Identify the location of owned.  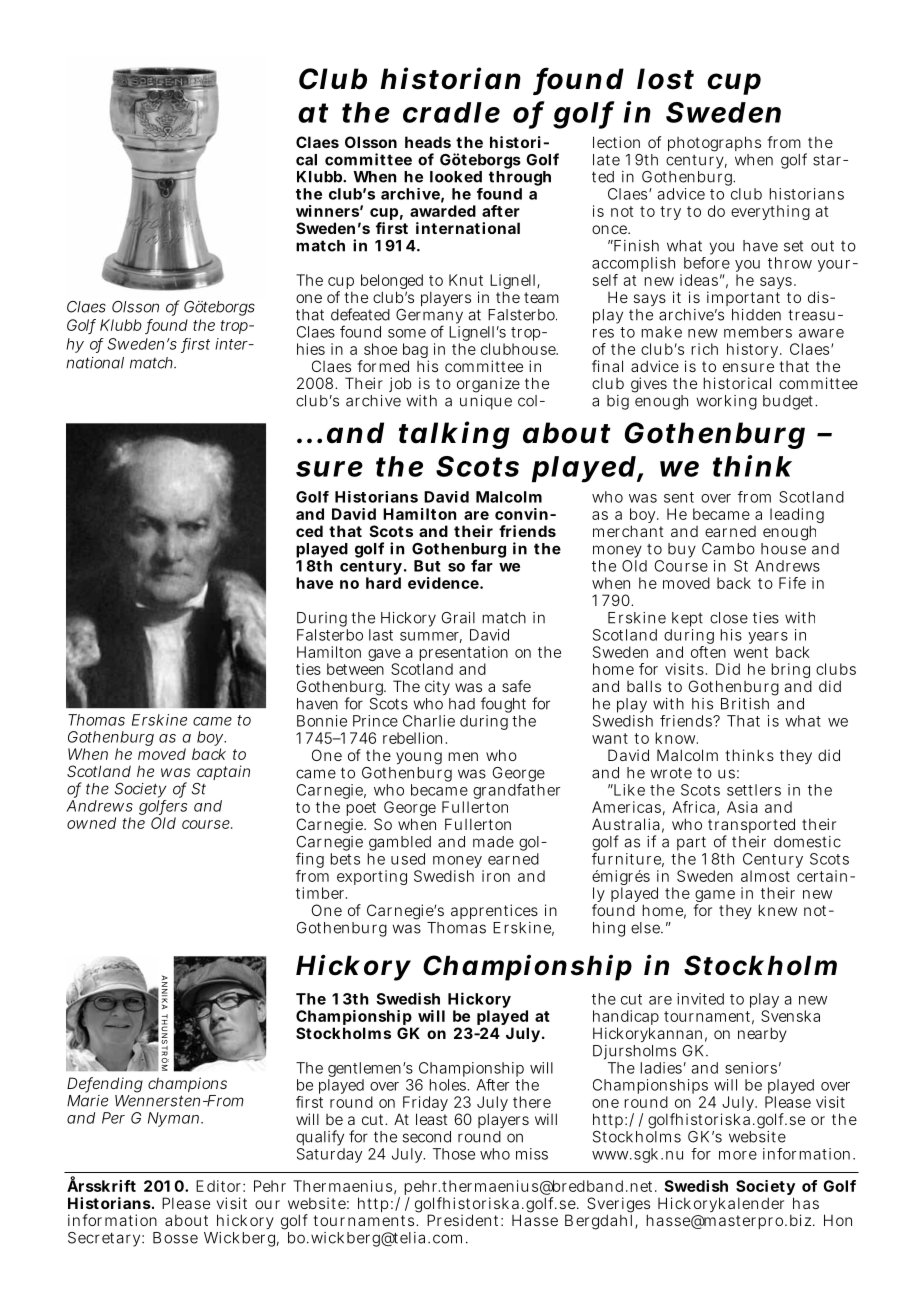
(91, 823).
